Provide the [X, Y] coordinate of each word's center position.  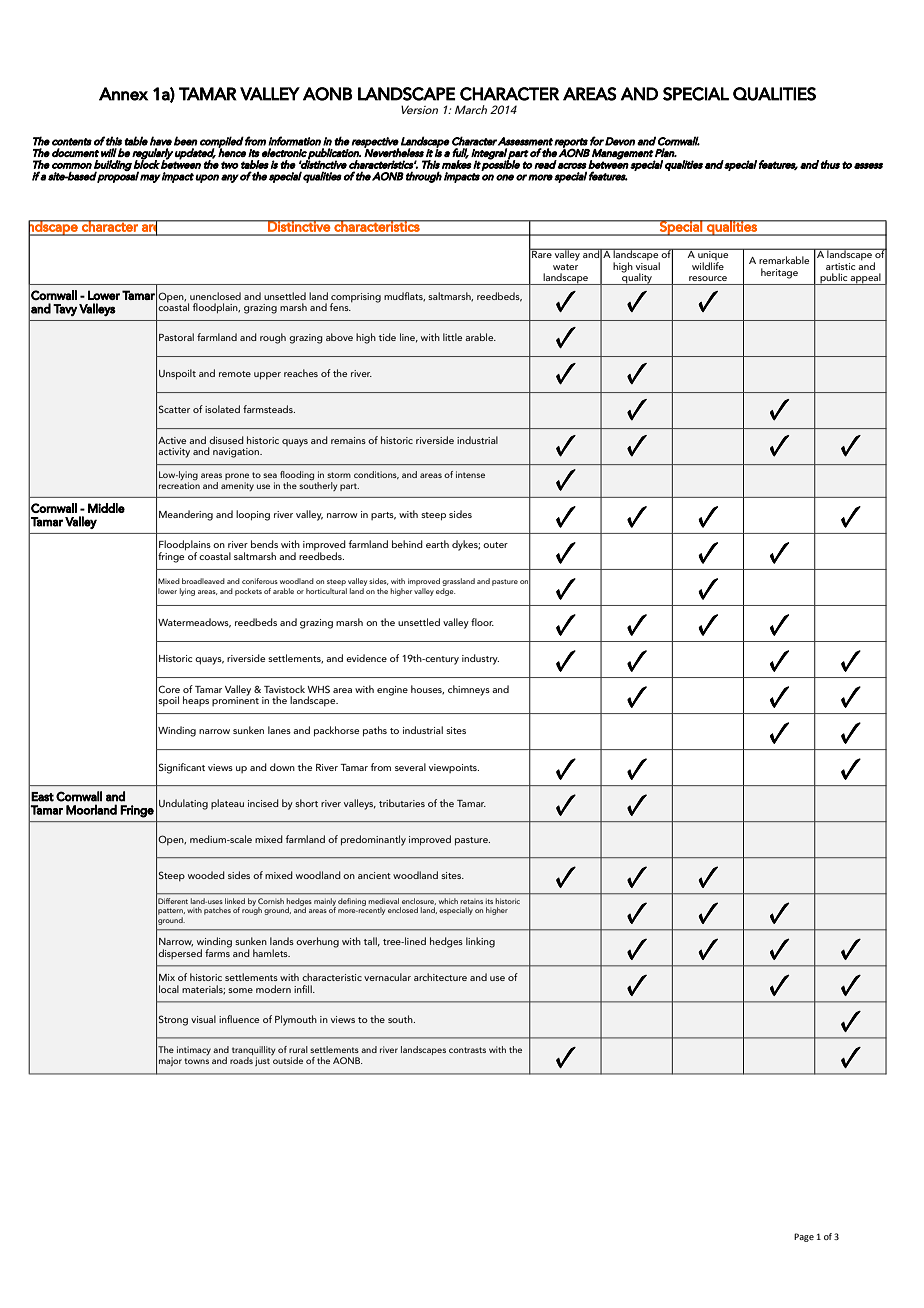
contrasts [467, 1050]
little [452, 337]
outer [495, 545]
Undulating [183, 804]
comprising [356, 298]
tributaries [402, 803]
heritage [779, 273]
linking [480, 942]
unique [713, 255]
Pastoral [176, 337]
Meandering [186, 515]
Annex [123, 94]
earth [437, 544]
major [170, 1061]
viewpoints [454, 768]
